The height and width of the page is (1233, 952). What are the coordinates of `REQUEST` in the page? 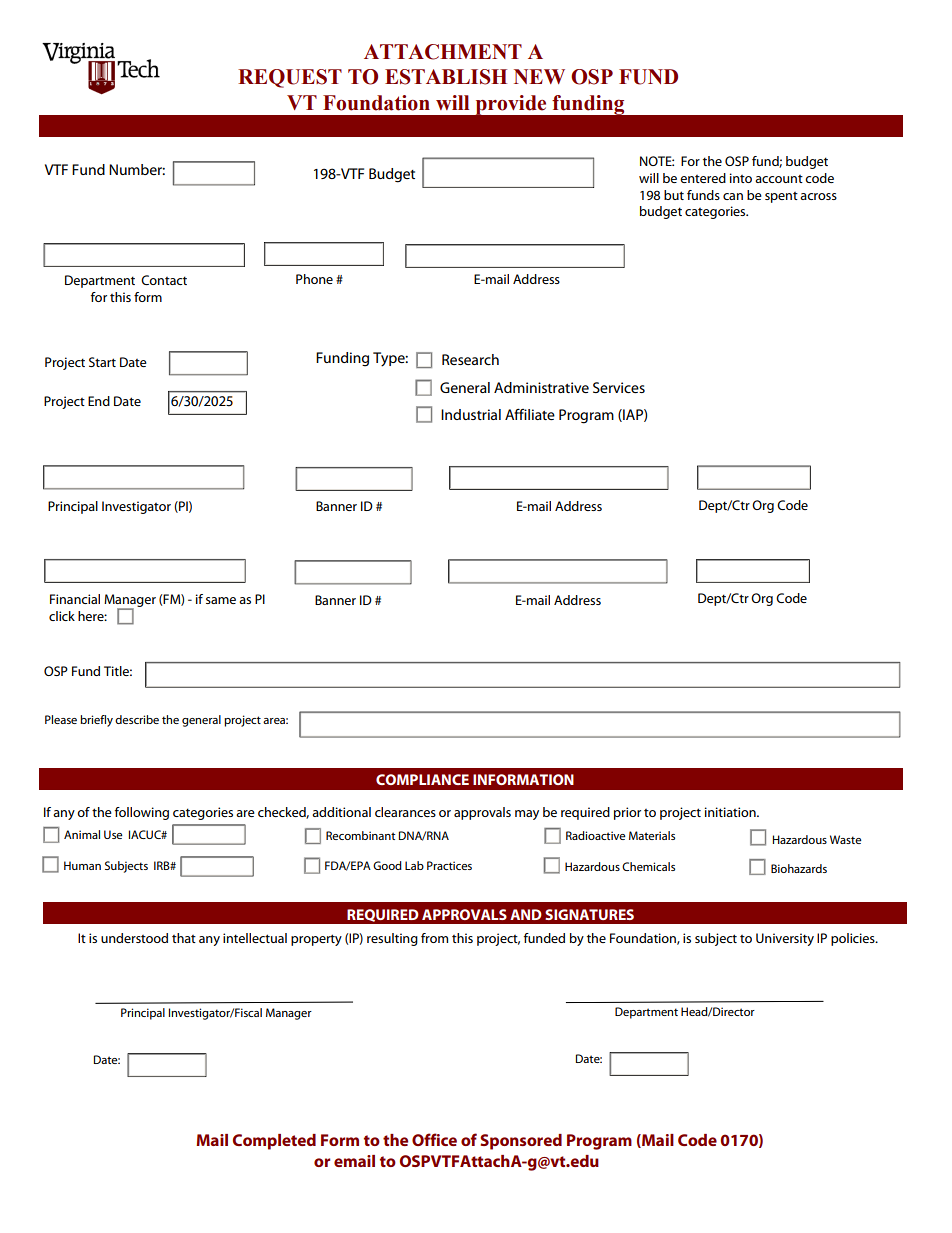 It's located at (290, 78).
